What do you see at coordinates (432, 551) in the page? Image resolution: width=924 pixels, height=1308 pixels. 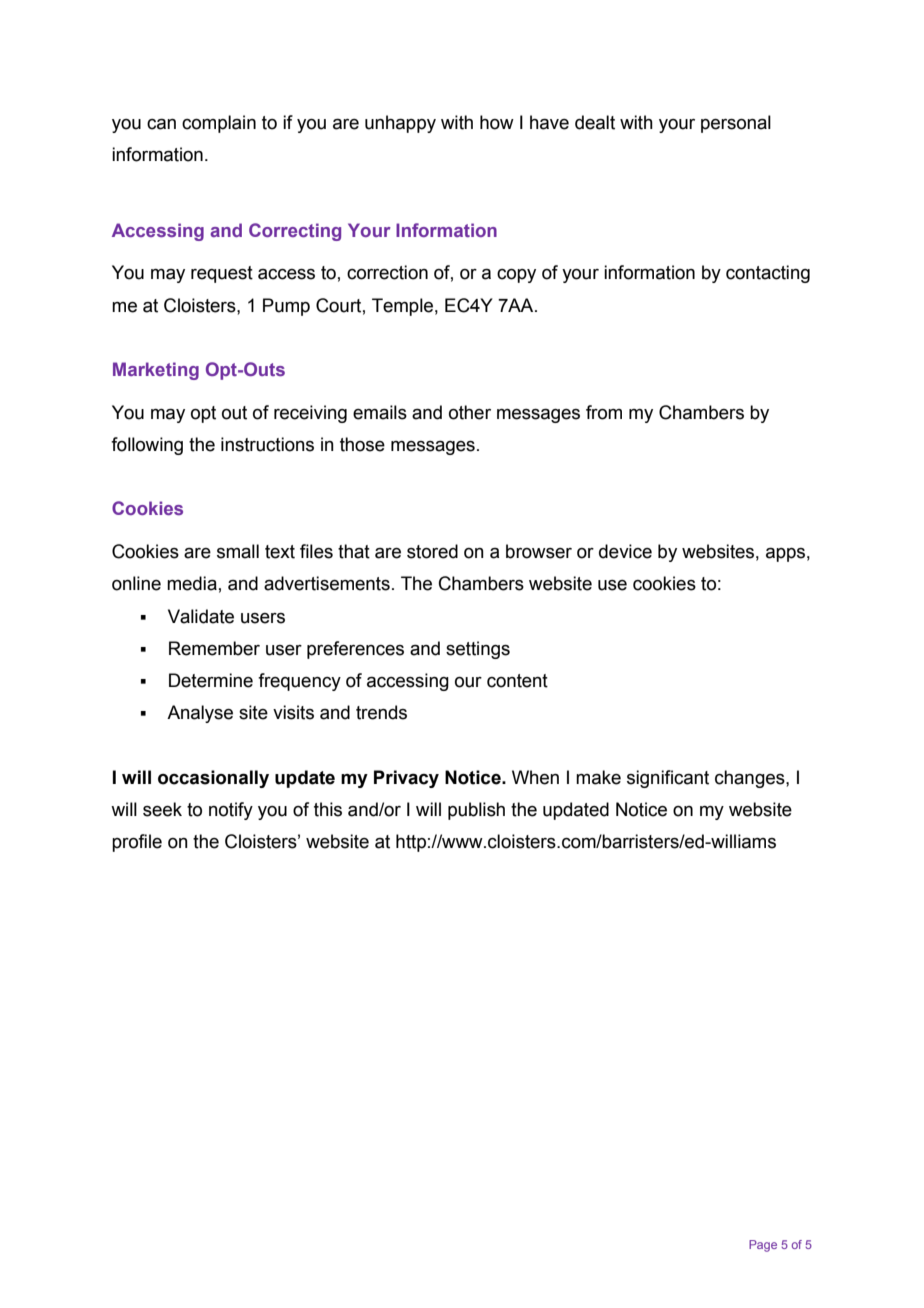 I see `stored` at bounding box center [432, 551].
